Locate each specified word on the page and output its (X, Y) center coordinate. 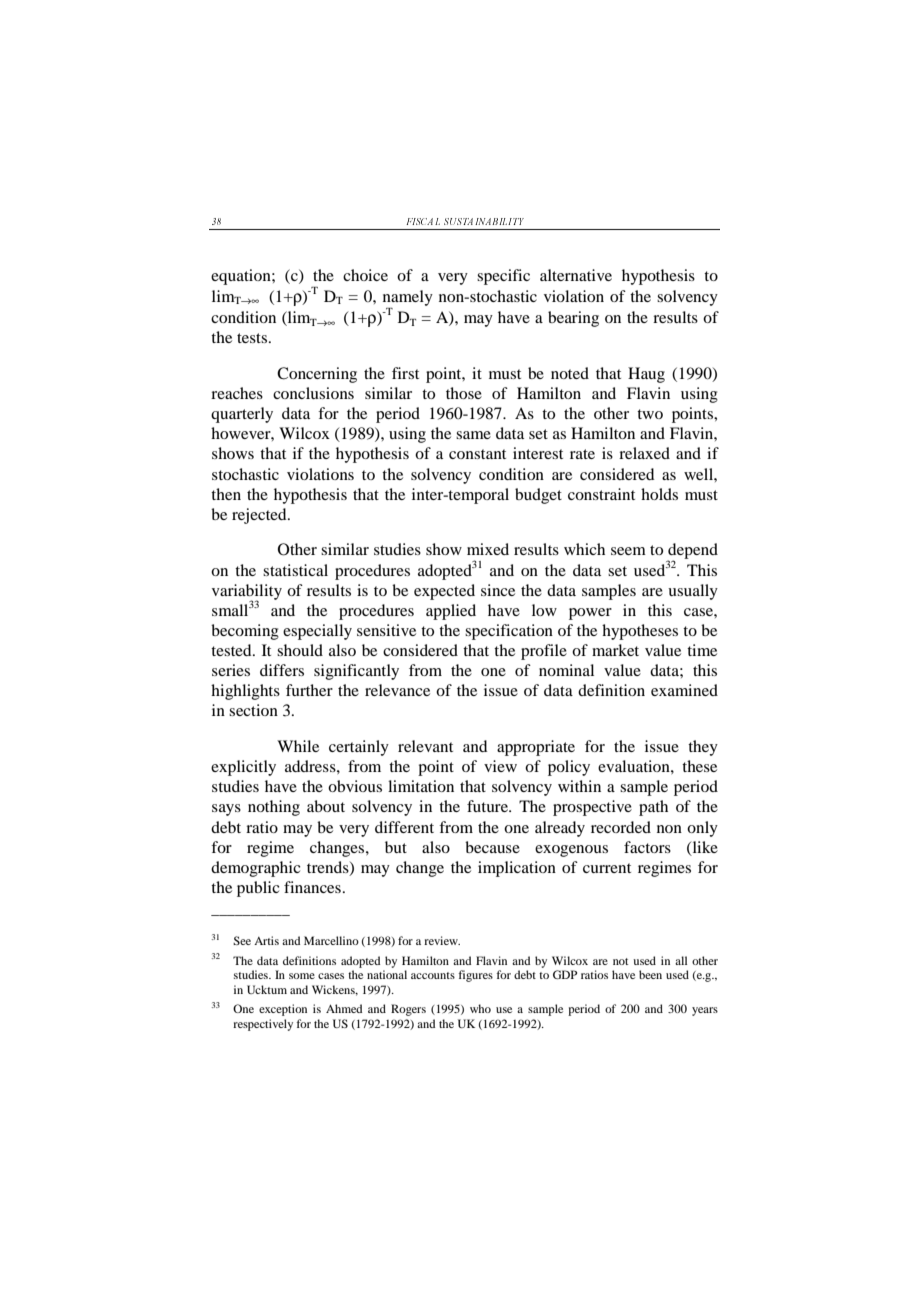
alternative (576, 275)
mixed (488, 549)
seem (628, 551)
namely (408, 298)
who (480, 1008)
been (650, 974)
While (298, 746)
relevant (425, 746)
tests (252, 338)
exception (283, 1010)
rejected (260, 516)
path (653, 808)
